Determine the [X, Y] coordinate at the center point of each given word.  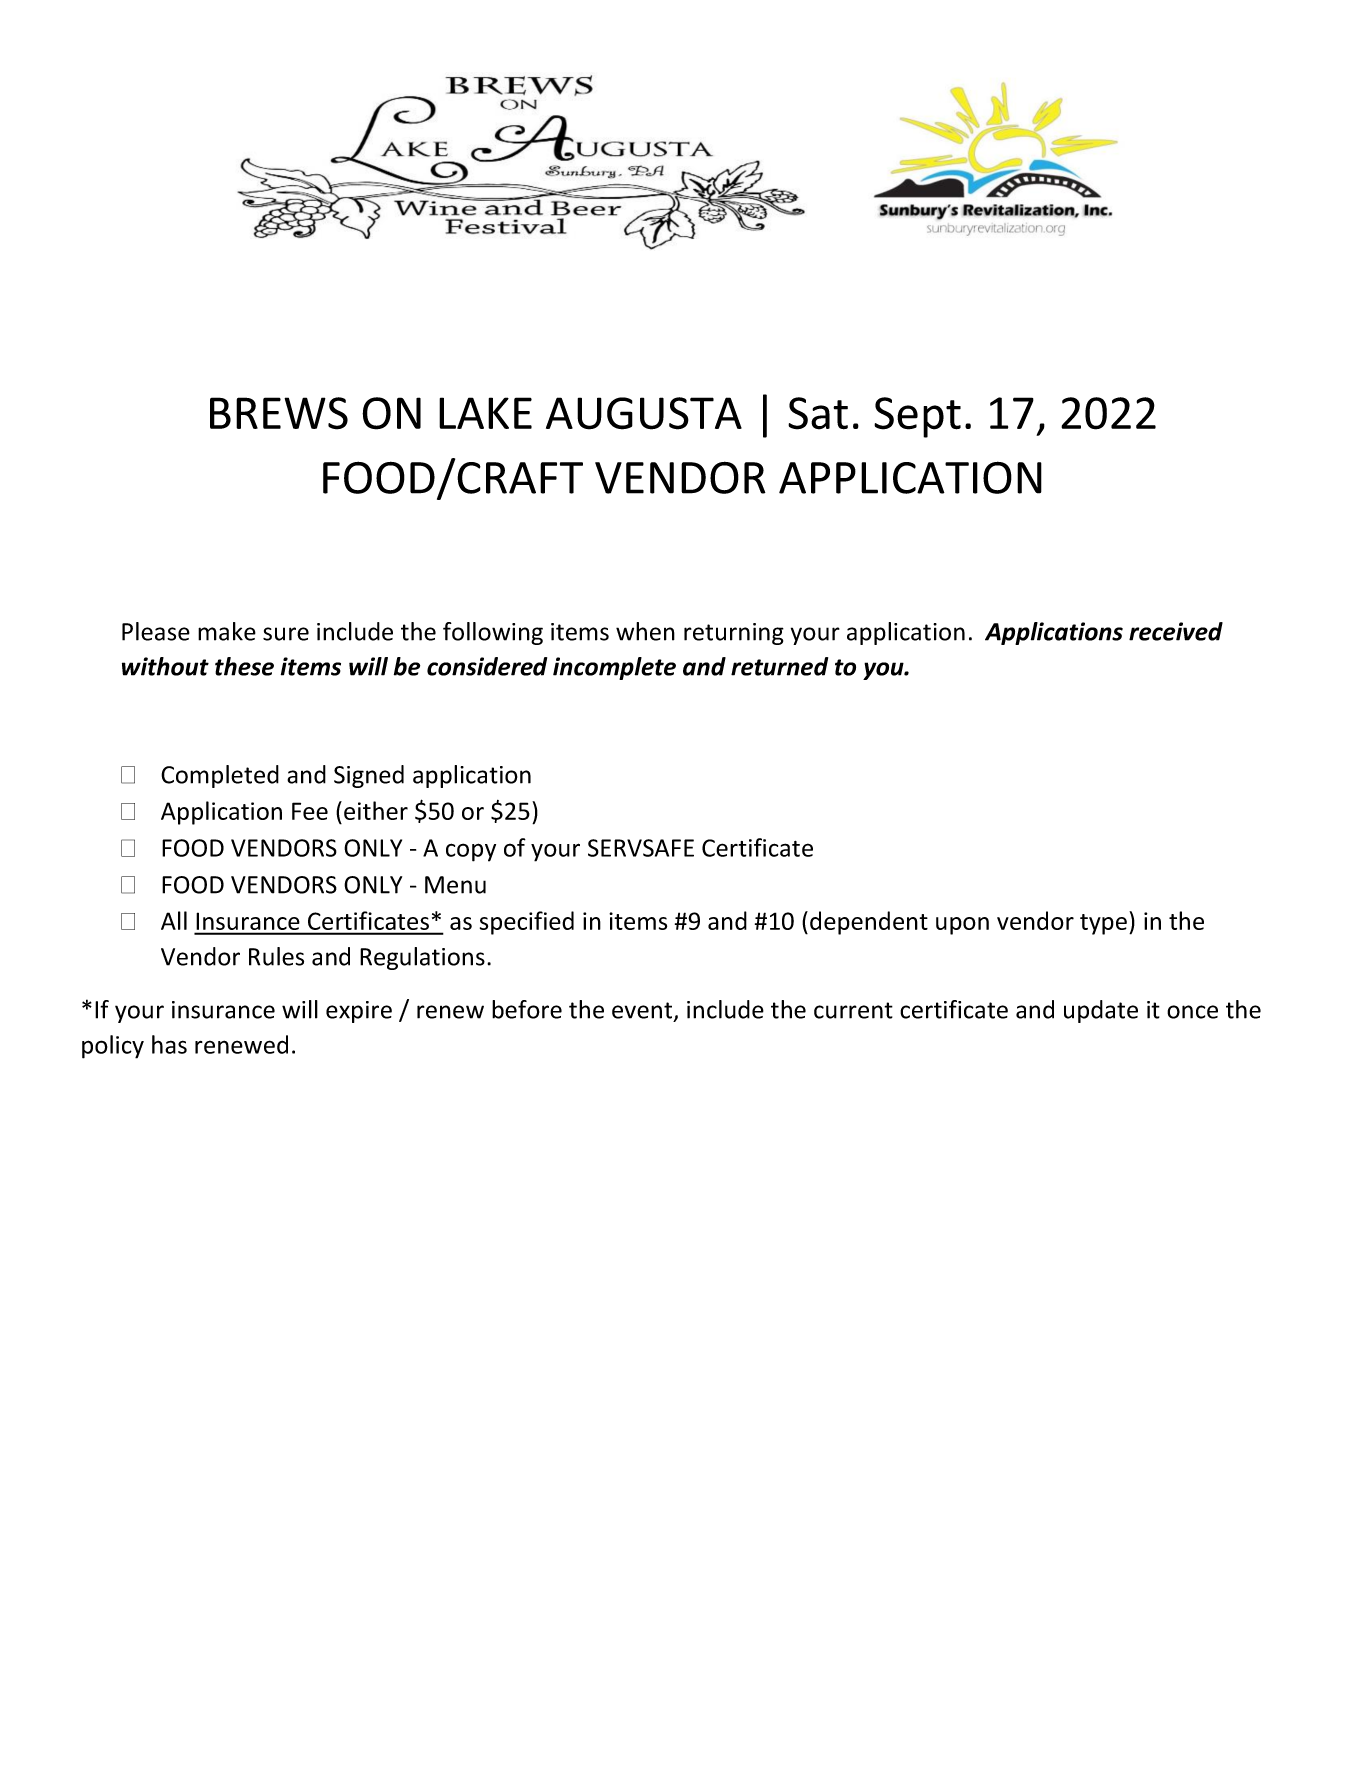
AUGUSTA [644, 413]
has [169, 1044]
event [643, 1011]
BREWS [279, 413]
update [1101, 1011]
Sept [917, 417]
